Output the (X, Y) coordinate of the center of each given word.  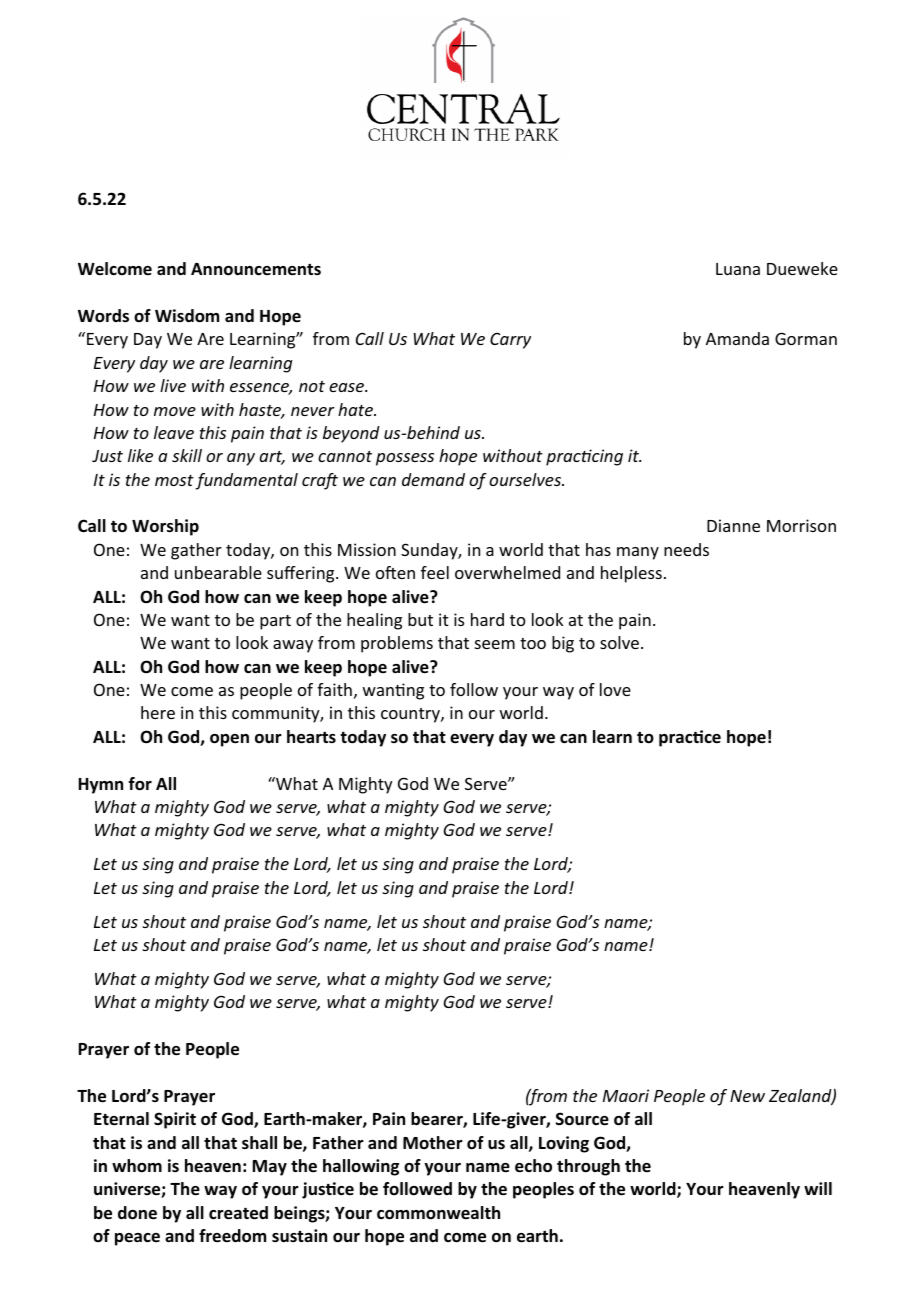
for (140, 784)
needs (686, 549)
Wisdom (187, 316)
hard (487, 619)
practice (690, 738)
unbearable (218, 572)
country (411, 715)
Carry (510, 341)
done (137, 1213)
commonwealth (438, 1213)
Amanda (737, 338)
